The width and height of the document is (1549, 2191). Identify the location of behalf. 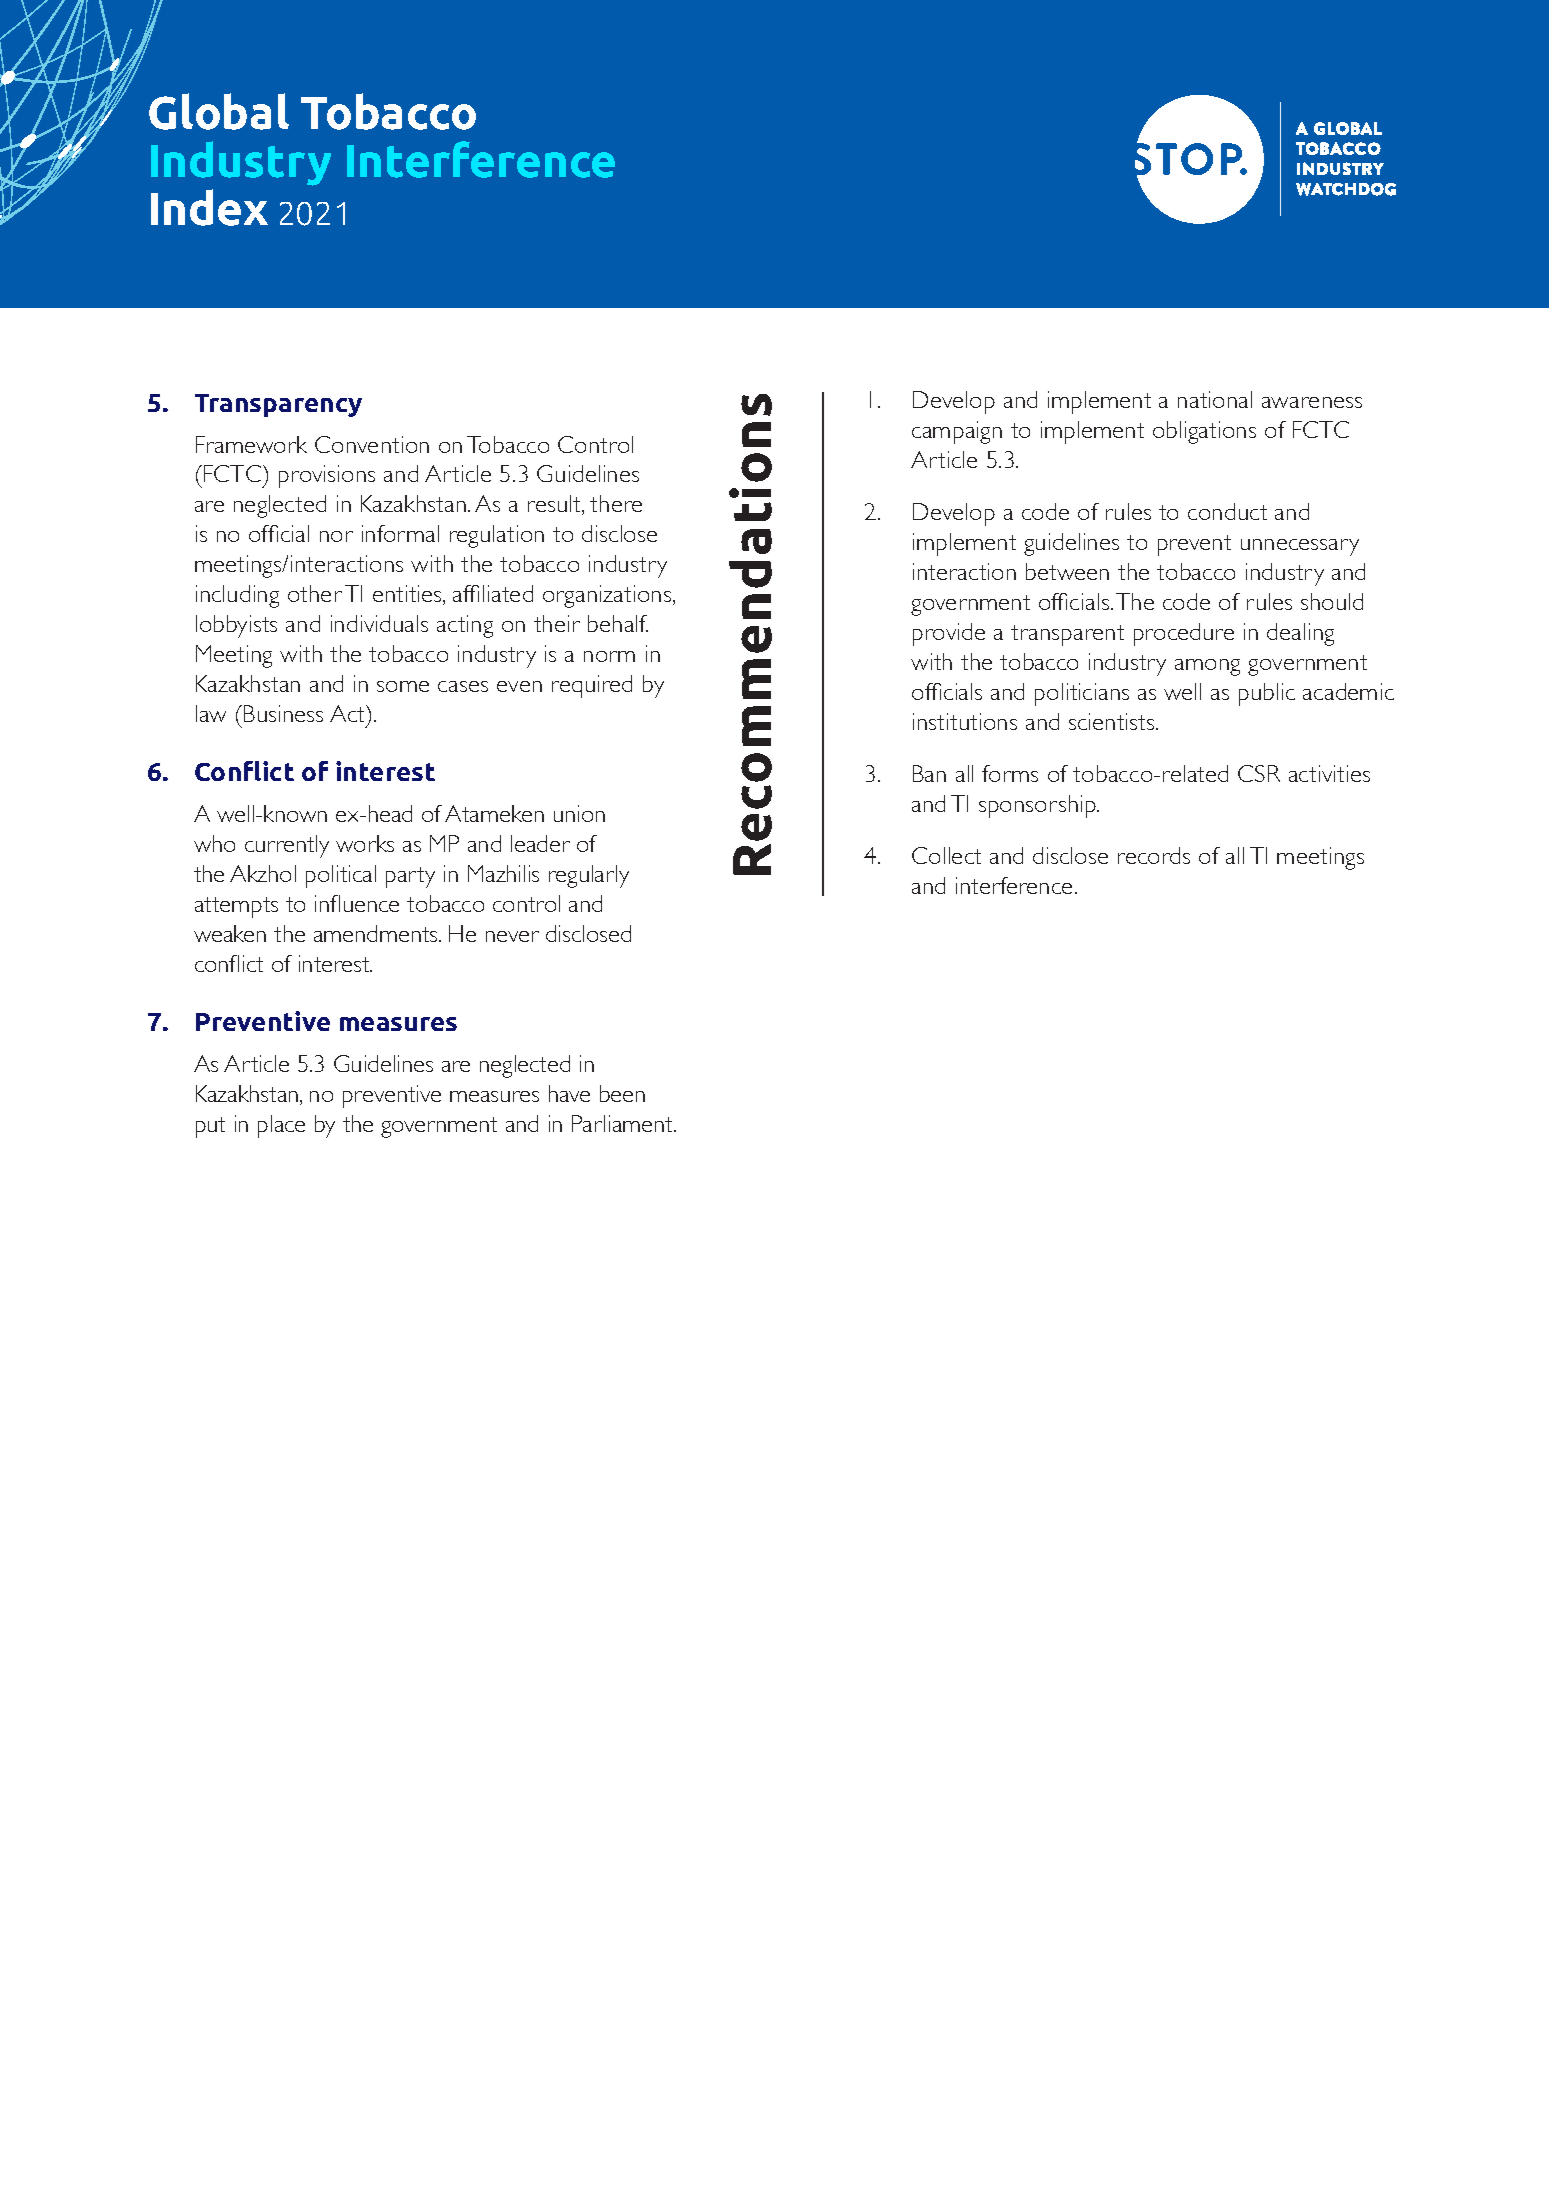
(618, 623).
